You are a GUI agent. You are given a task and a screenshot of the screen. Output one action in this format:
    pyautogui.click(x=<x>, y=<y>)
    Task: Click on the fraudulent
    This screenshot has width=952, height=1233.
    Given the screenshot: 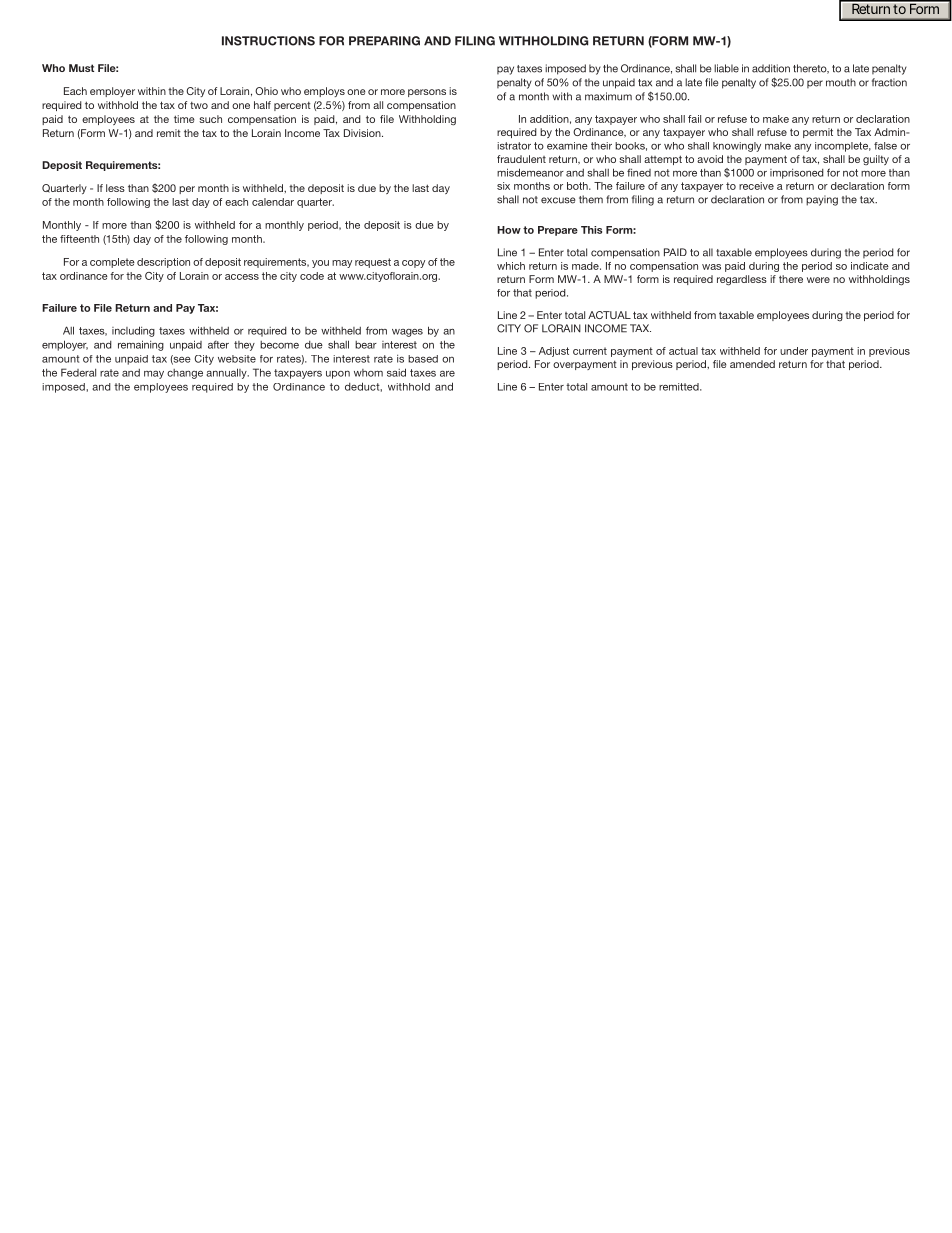 What is the action you would take?
    pyautogui.click(x=521, y=159)
